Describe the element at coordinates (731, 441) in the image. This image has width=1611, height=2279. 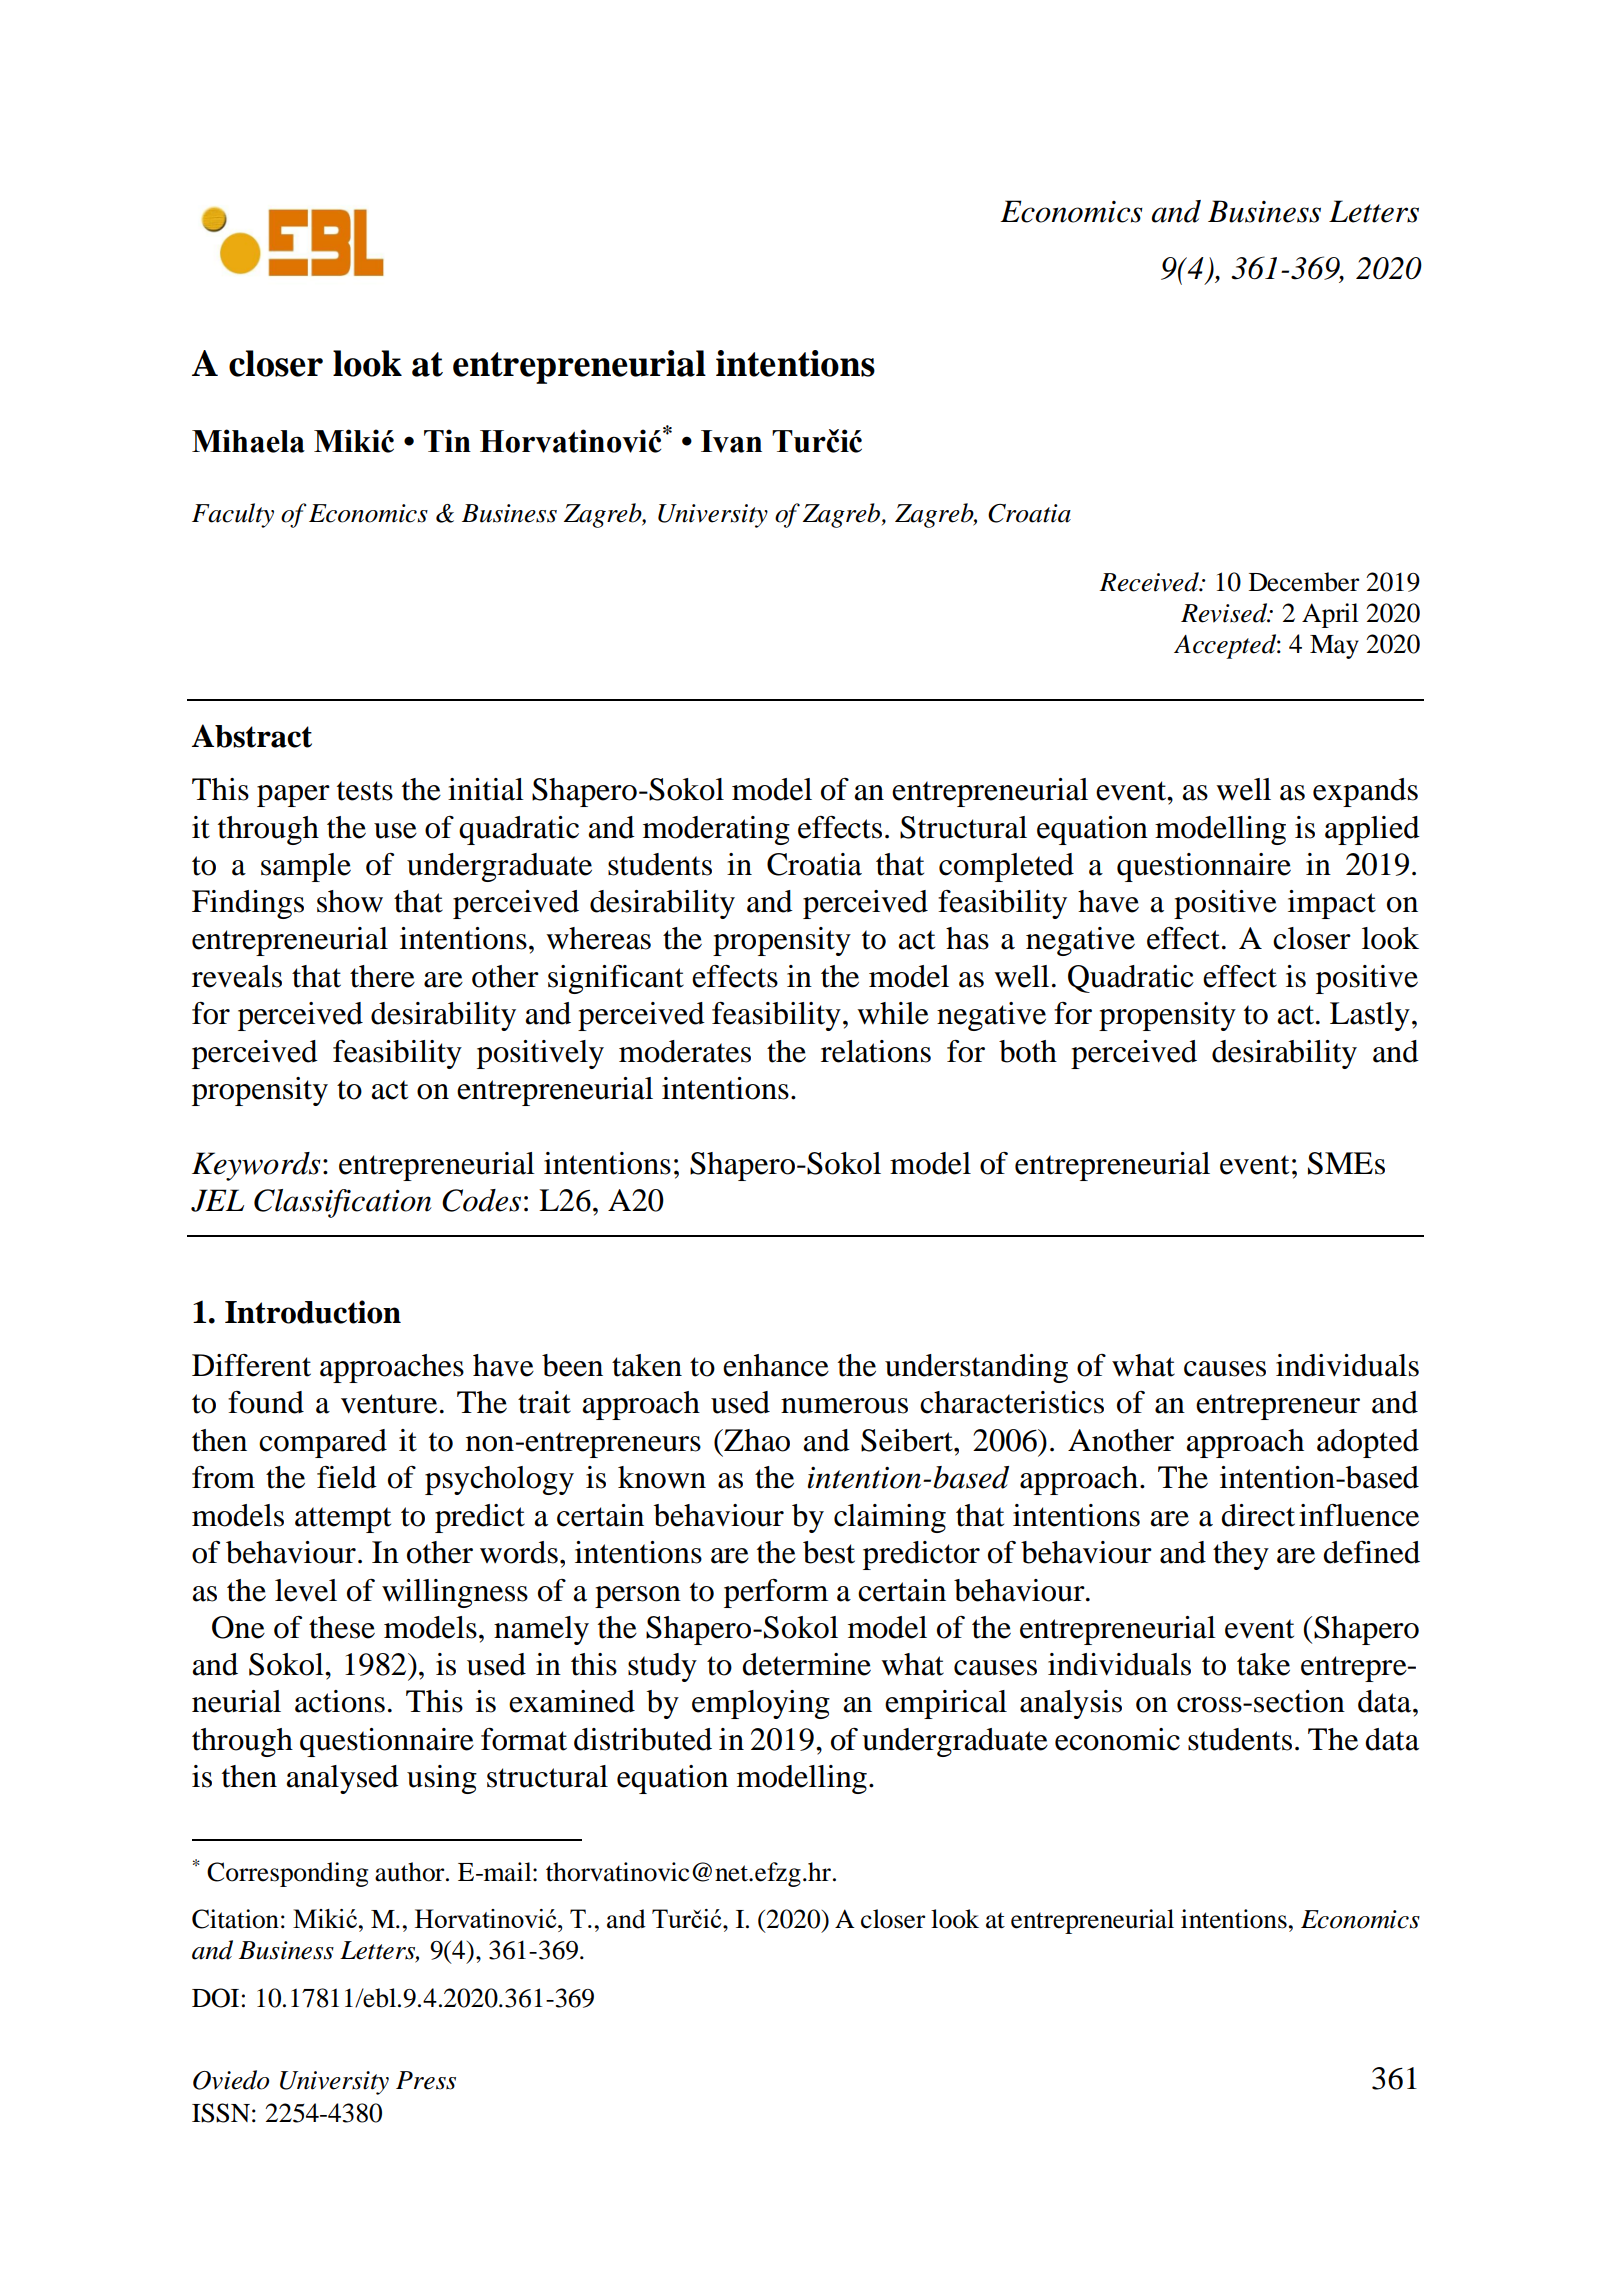
I see `Ivan` at that location.
